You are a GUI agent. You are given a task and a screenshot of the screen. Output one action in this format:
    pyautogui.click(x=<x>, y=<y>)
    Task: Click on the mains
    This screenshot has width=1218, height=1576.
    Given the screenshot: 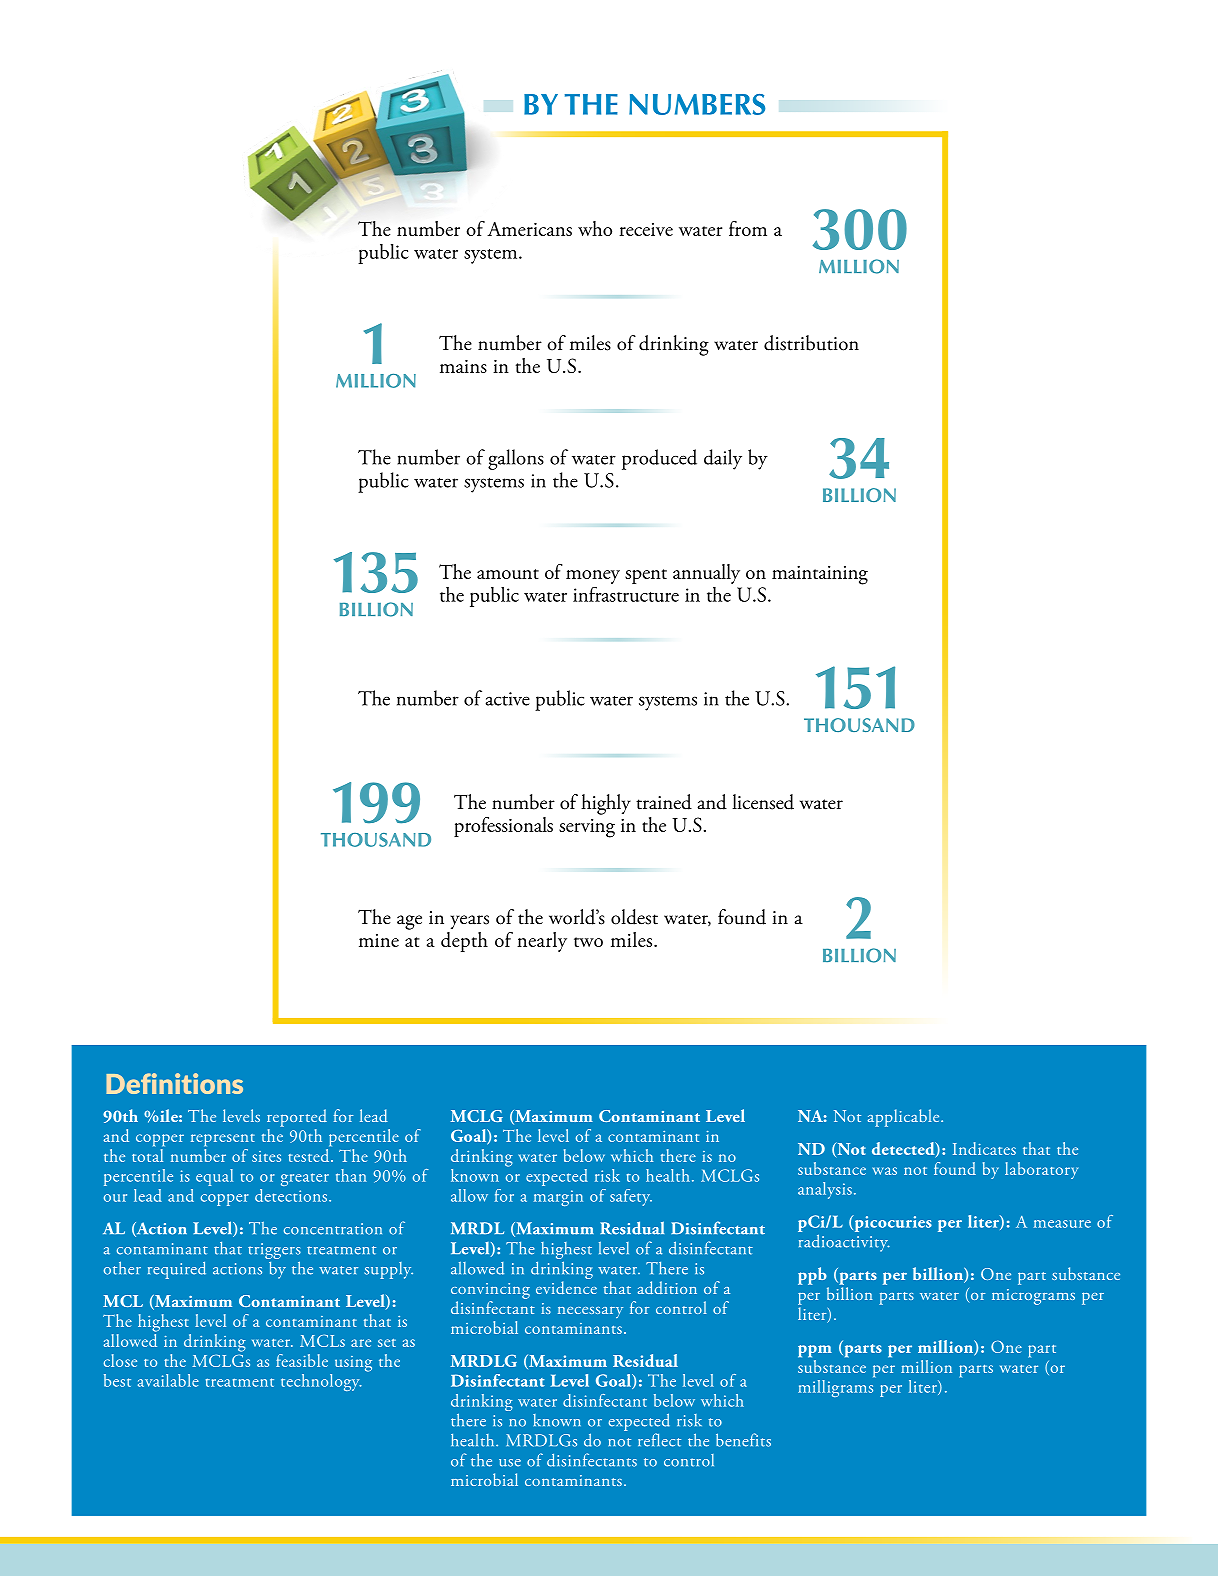 What is the action you would take?
    pyautogui.click(x=463, y=366)
